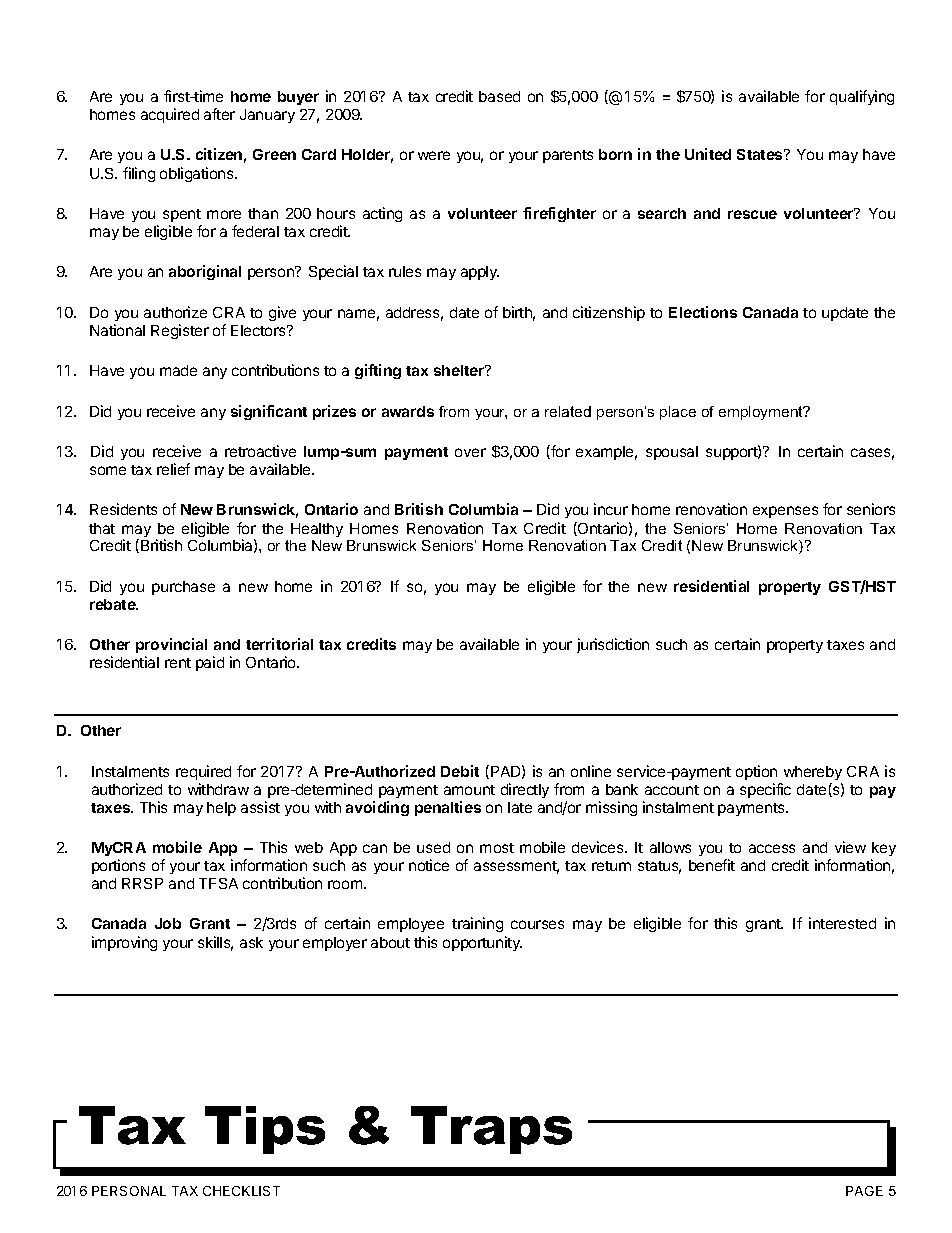 This image has width=952, height=1233. Describe the element at coordinates (491, 1130) in the image. I see `Traps` at that location.
